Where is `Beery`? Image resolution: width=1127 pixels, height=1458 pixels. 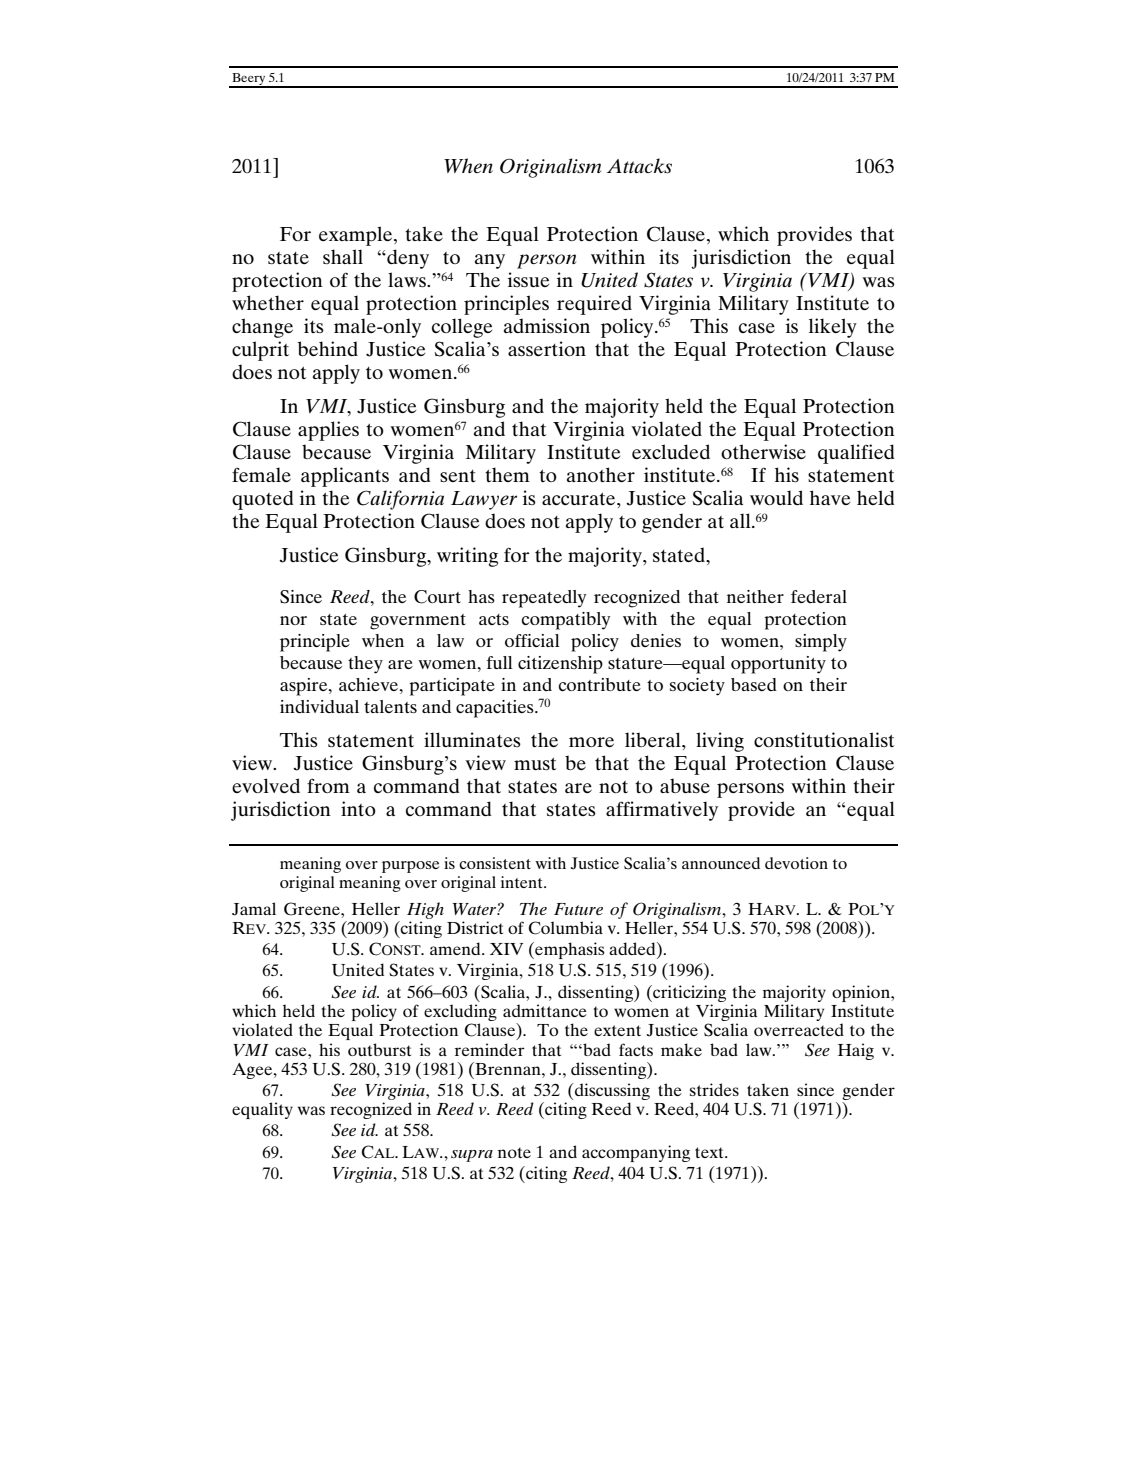 Beery is located at coordinates (249, 80).
